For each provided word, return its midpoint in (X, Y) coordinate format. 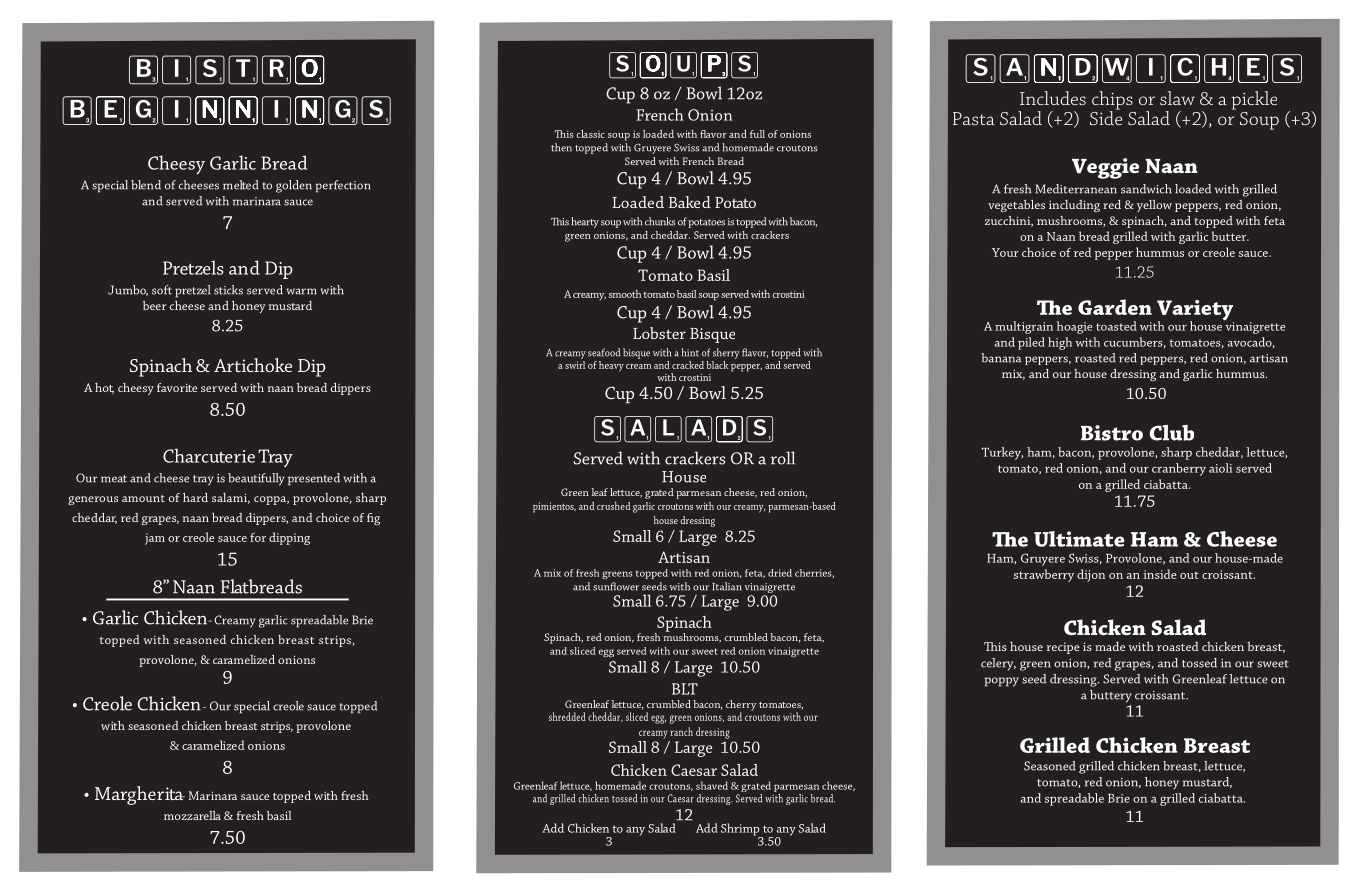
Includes (1053, 98)
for (258, 537)
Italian (727, 586)
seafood (604, 352)
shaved (712, 785)
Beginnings (226, 110)
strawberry (1044, 575)
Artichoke (253, 365)
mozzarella (192, 815)
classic (590, 134)
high (1060, 343)
